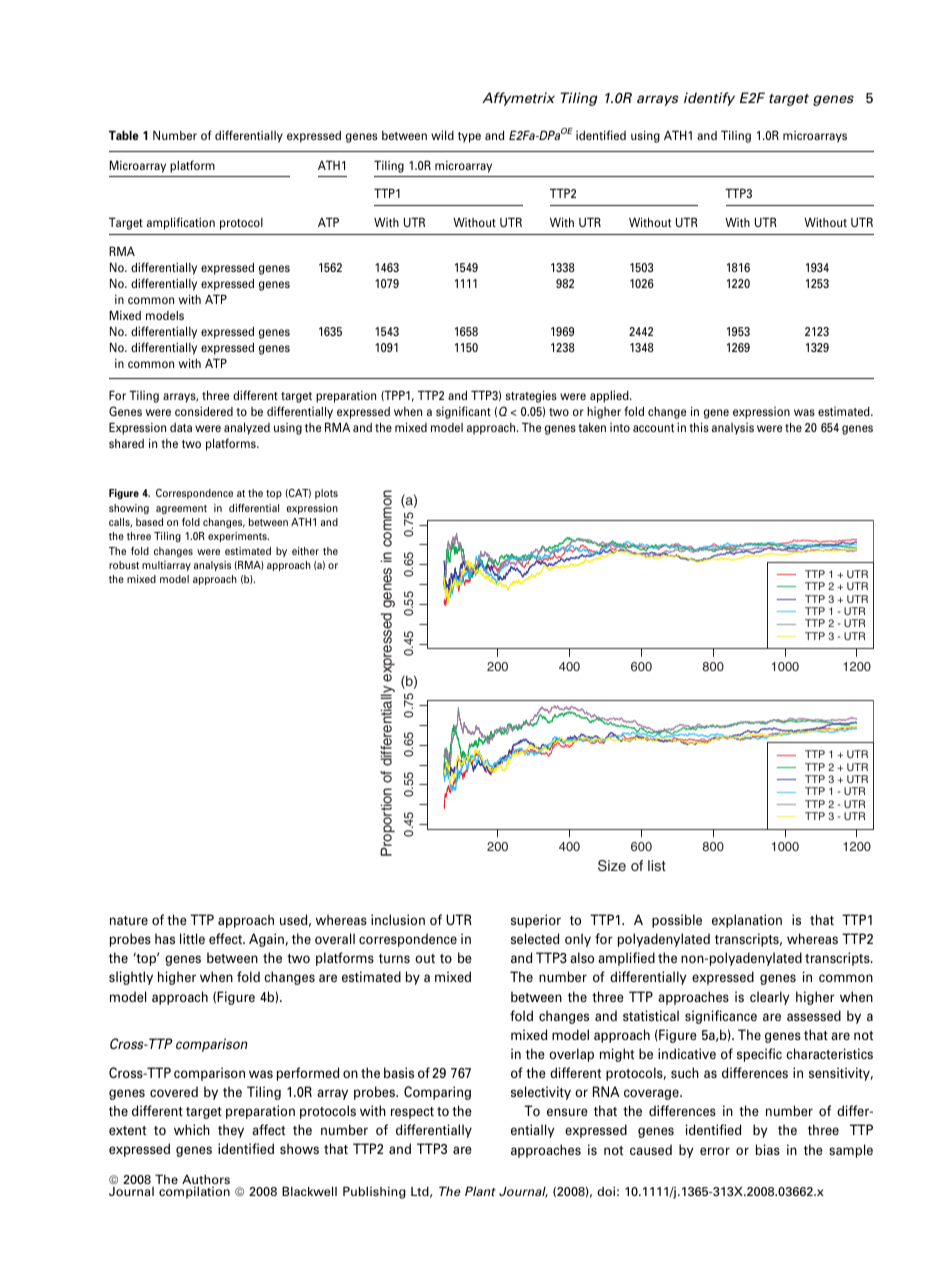  Describe the element at coordinates (612, 866) in the page. I see `Size` at that location.
